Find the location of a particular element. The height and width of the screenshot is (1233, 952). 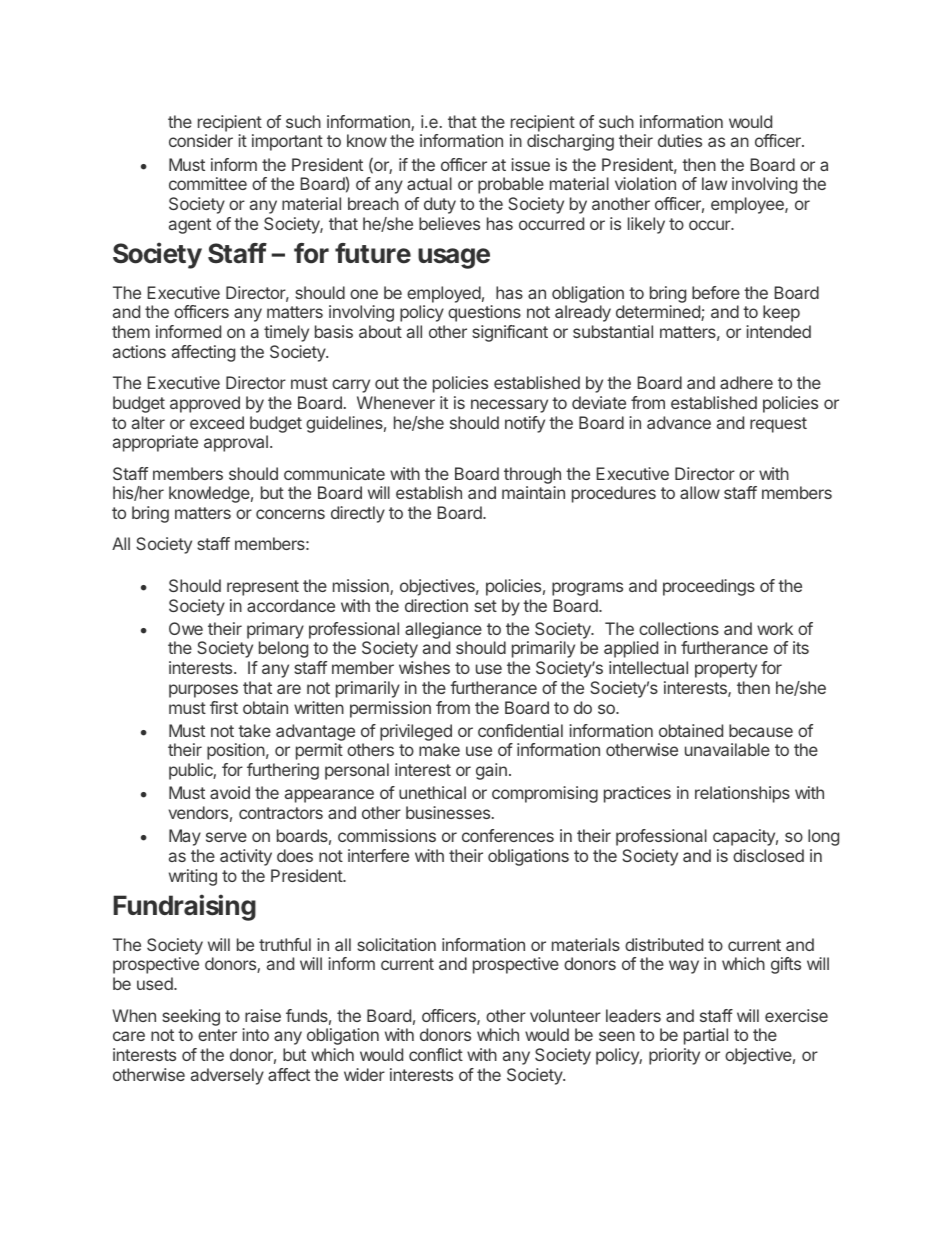

conflict is located at coordinates (436, 1054).
